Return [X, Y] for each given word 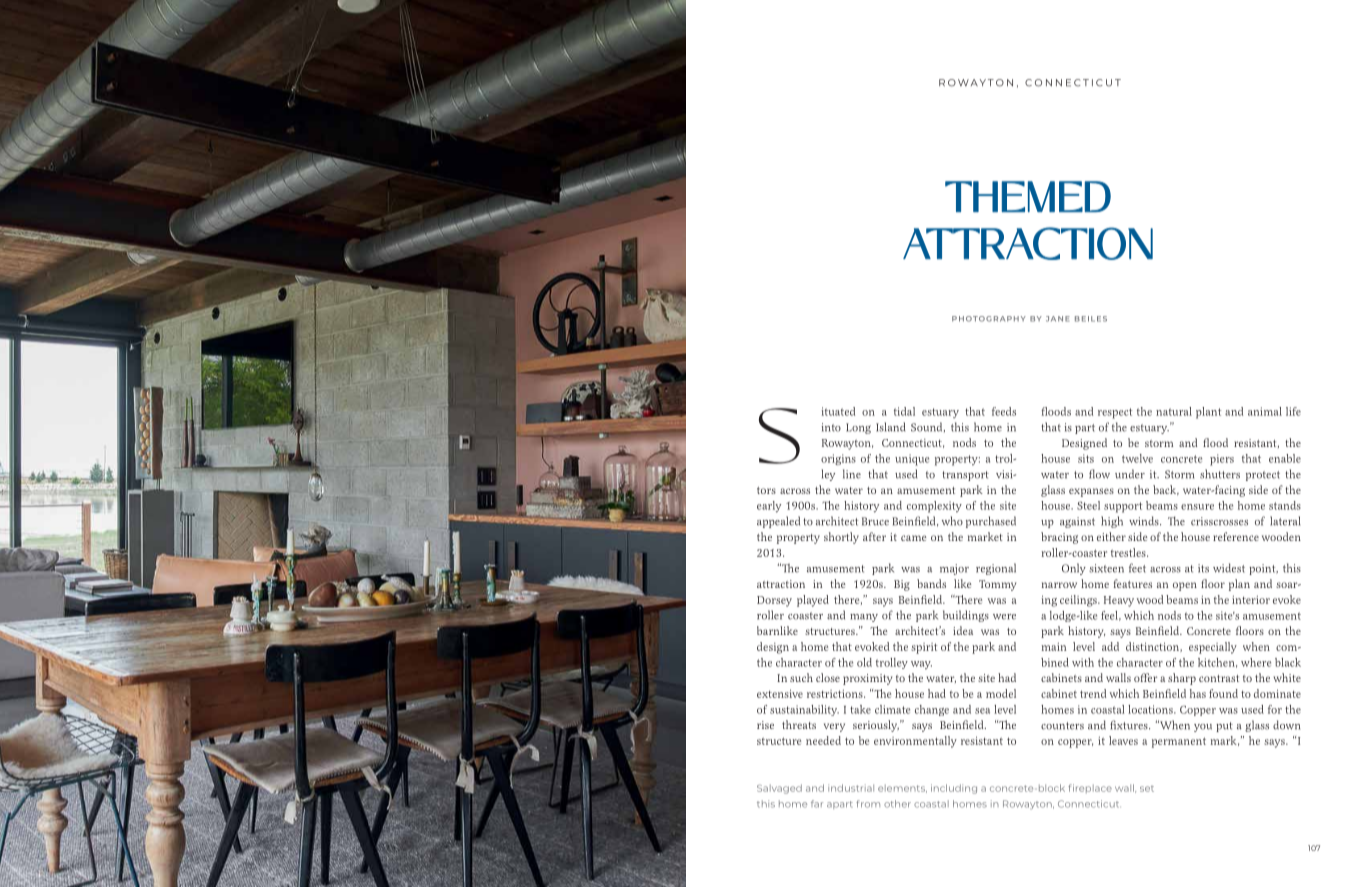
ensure [1197, 507]
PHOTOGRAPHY [989, 319]
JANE [1058, 319]
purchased [991, 522]
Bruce [875, 521]
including [954, 789]
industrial [851, 788]
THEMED [1028, 196]
